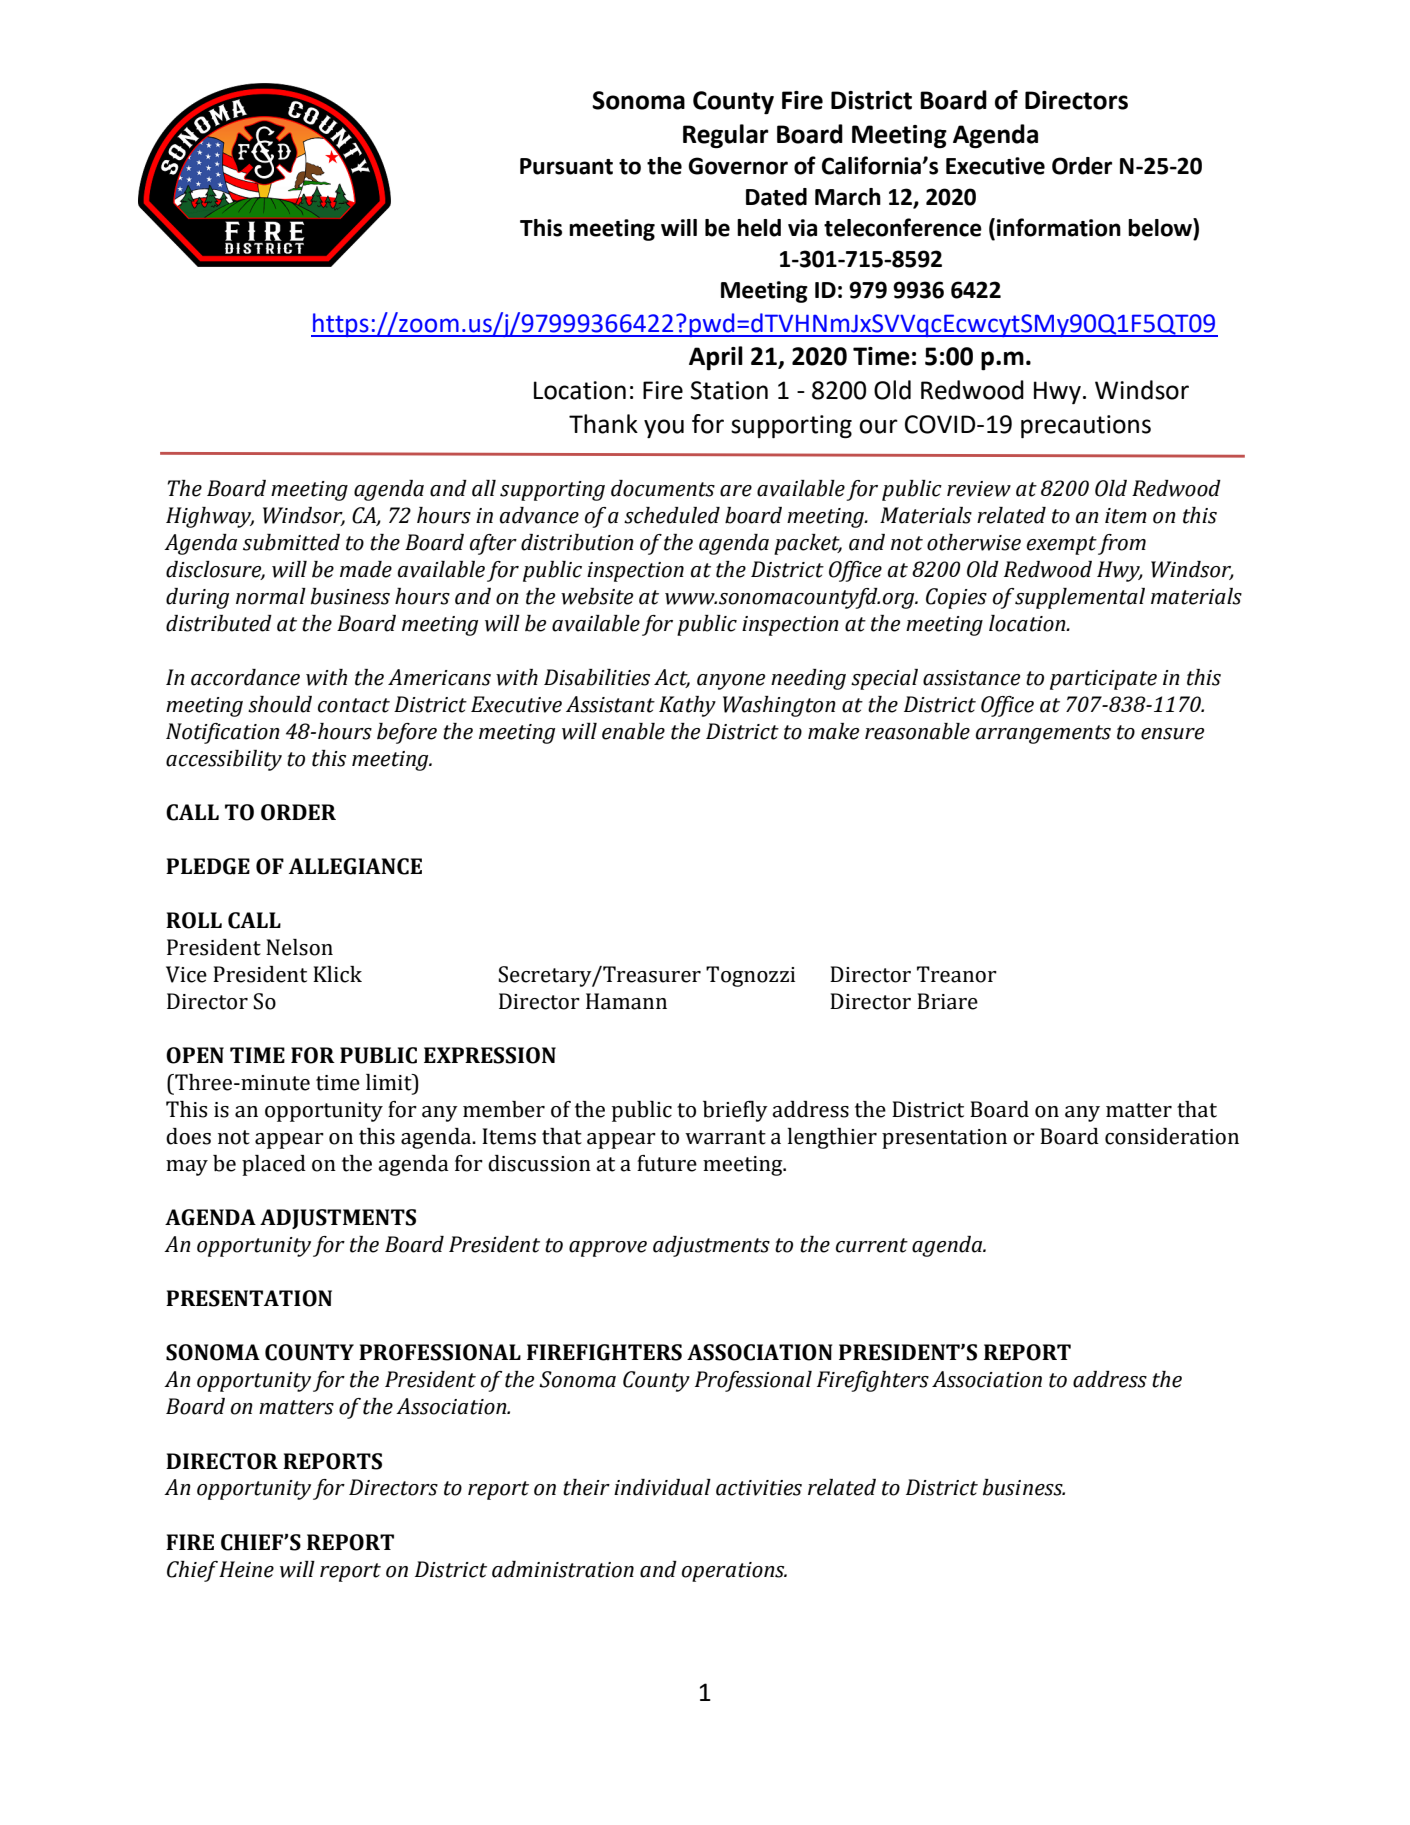 Image resolution: width=1410 pixels, height=1825 pixels. I want to click on activities, so click(759, 1488).
